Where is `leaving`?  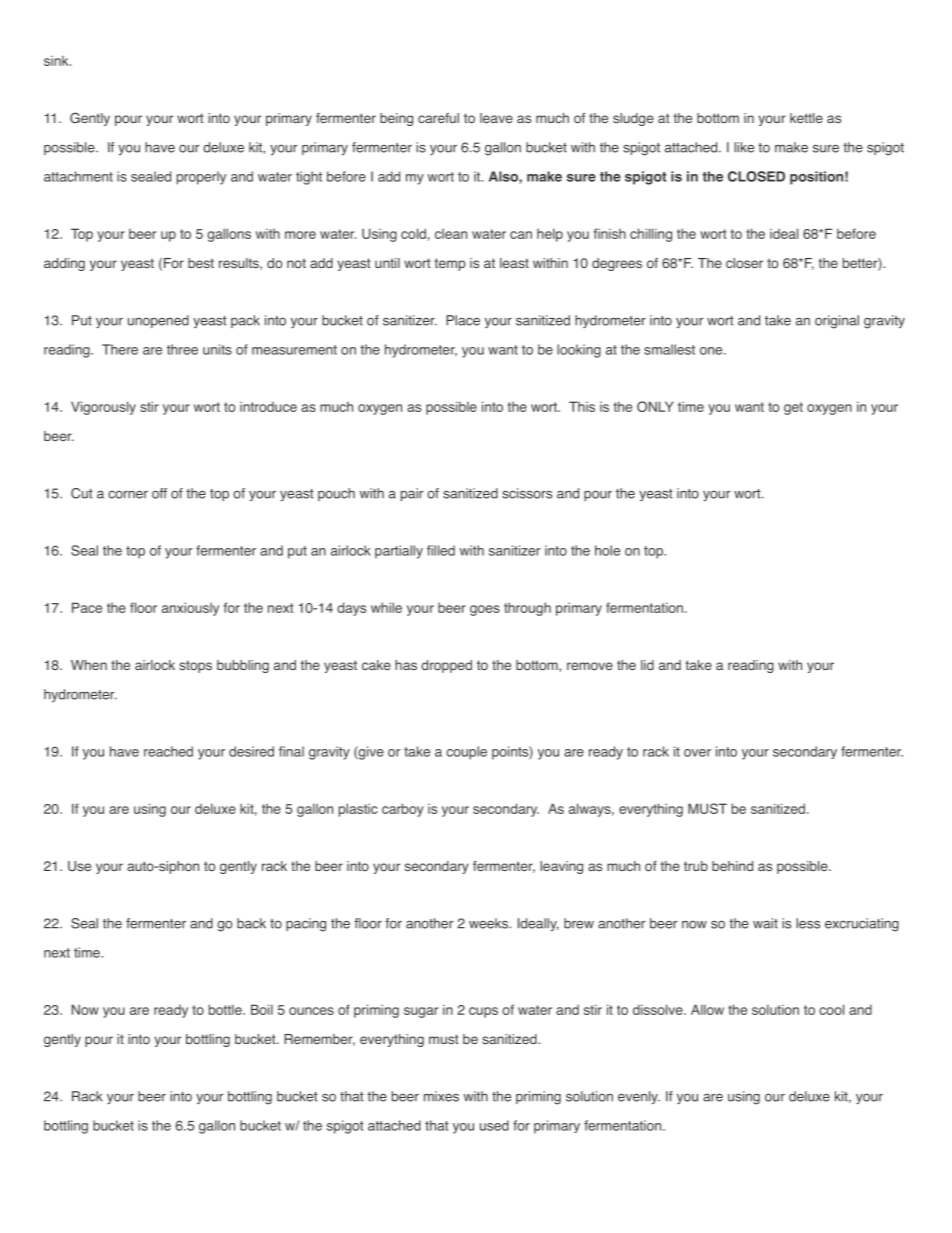
leaving is located at coordinates (561, 867).
